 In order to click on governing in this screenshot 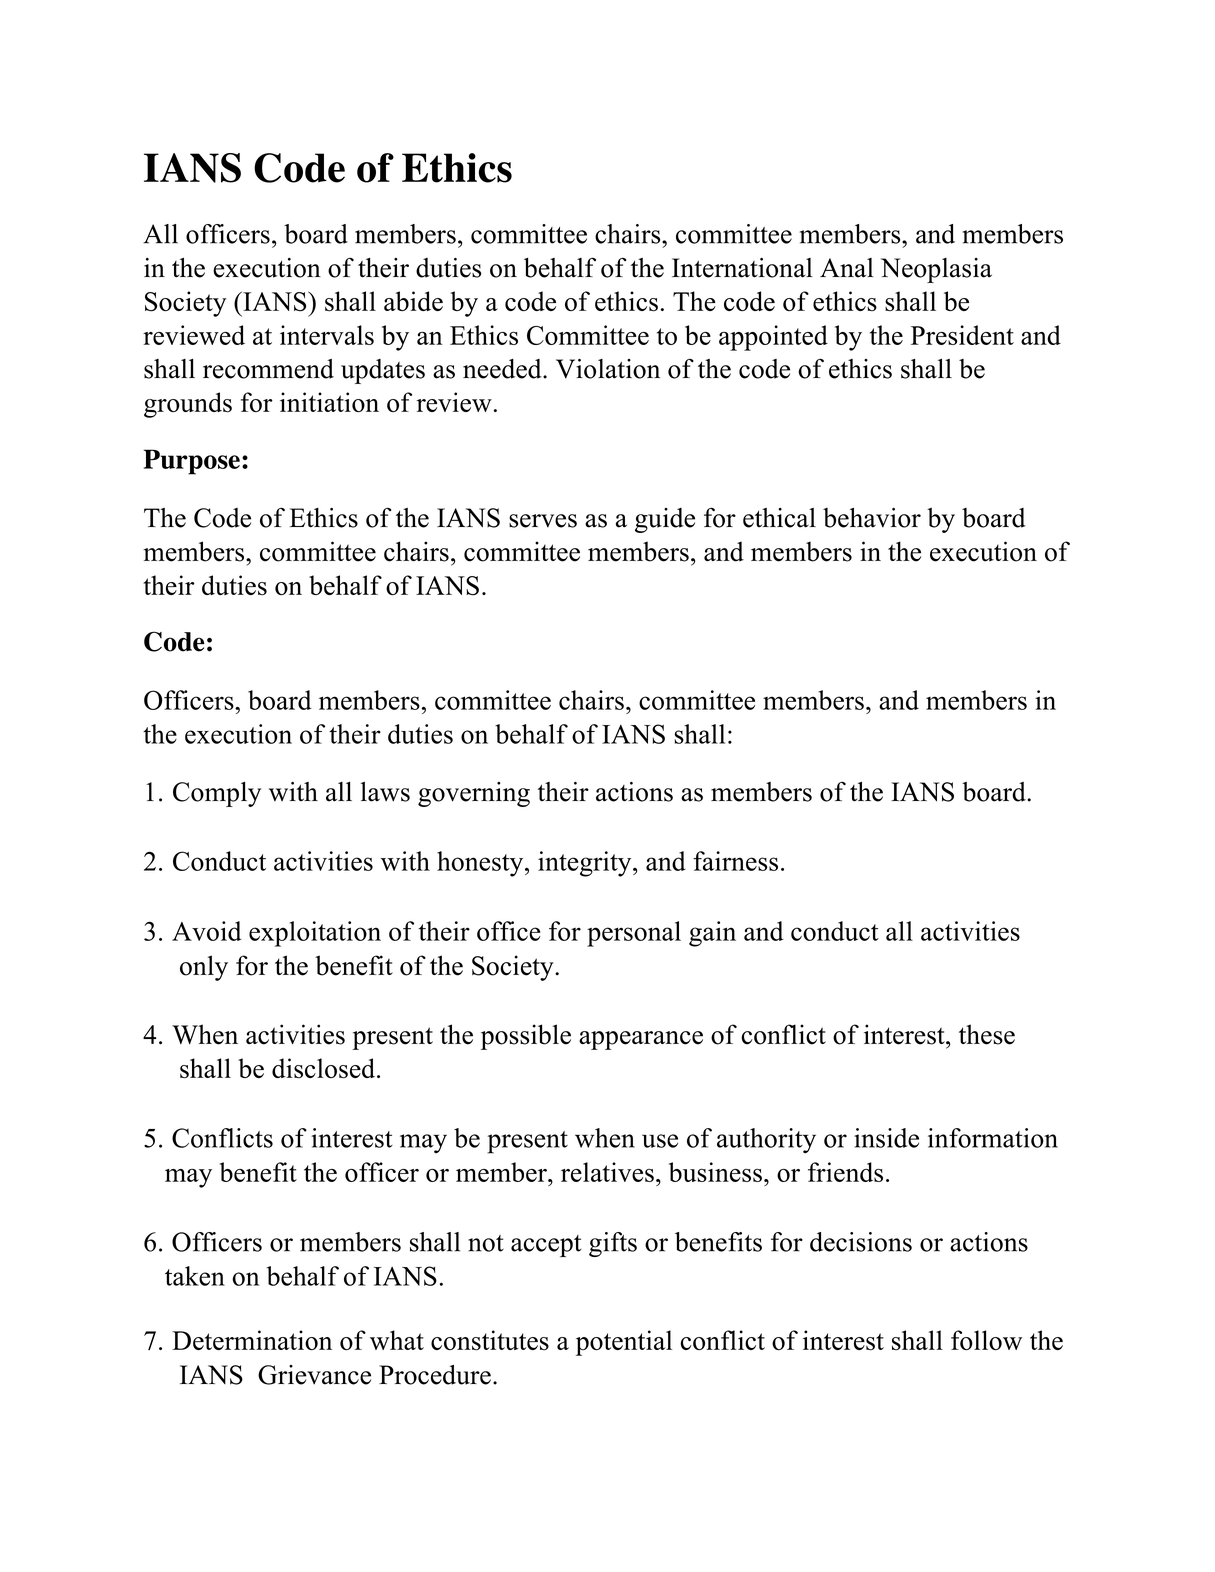, I will do `click(474, 794)`.
